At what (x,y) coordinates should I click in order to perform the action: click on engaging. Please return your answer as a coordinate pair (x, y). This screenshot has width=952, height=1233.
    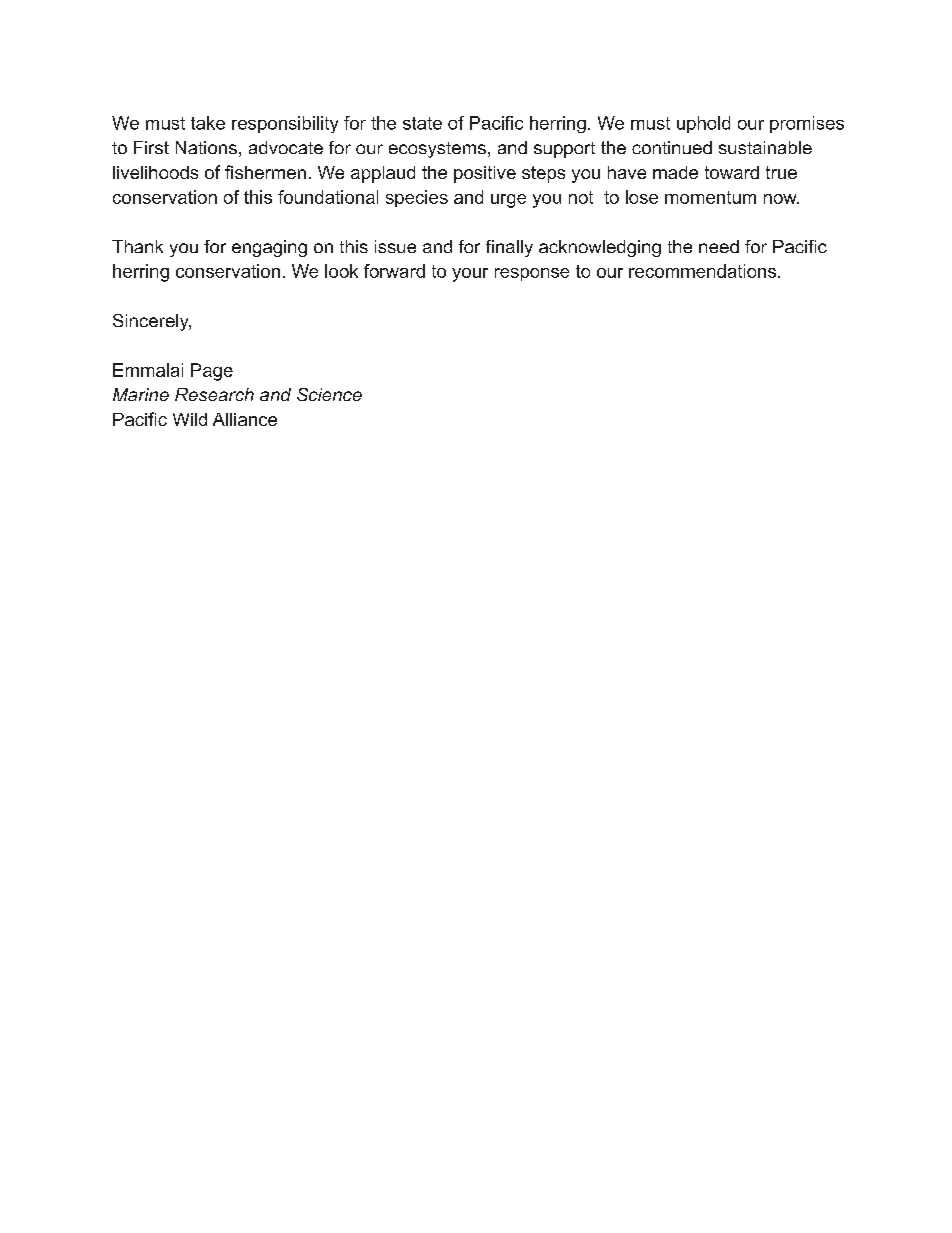
    Looking at the image, I should click on (269, 248).
